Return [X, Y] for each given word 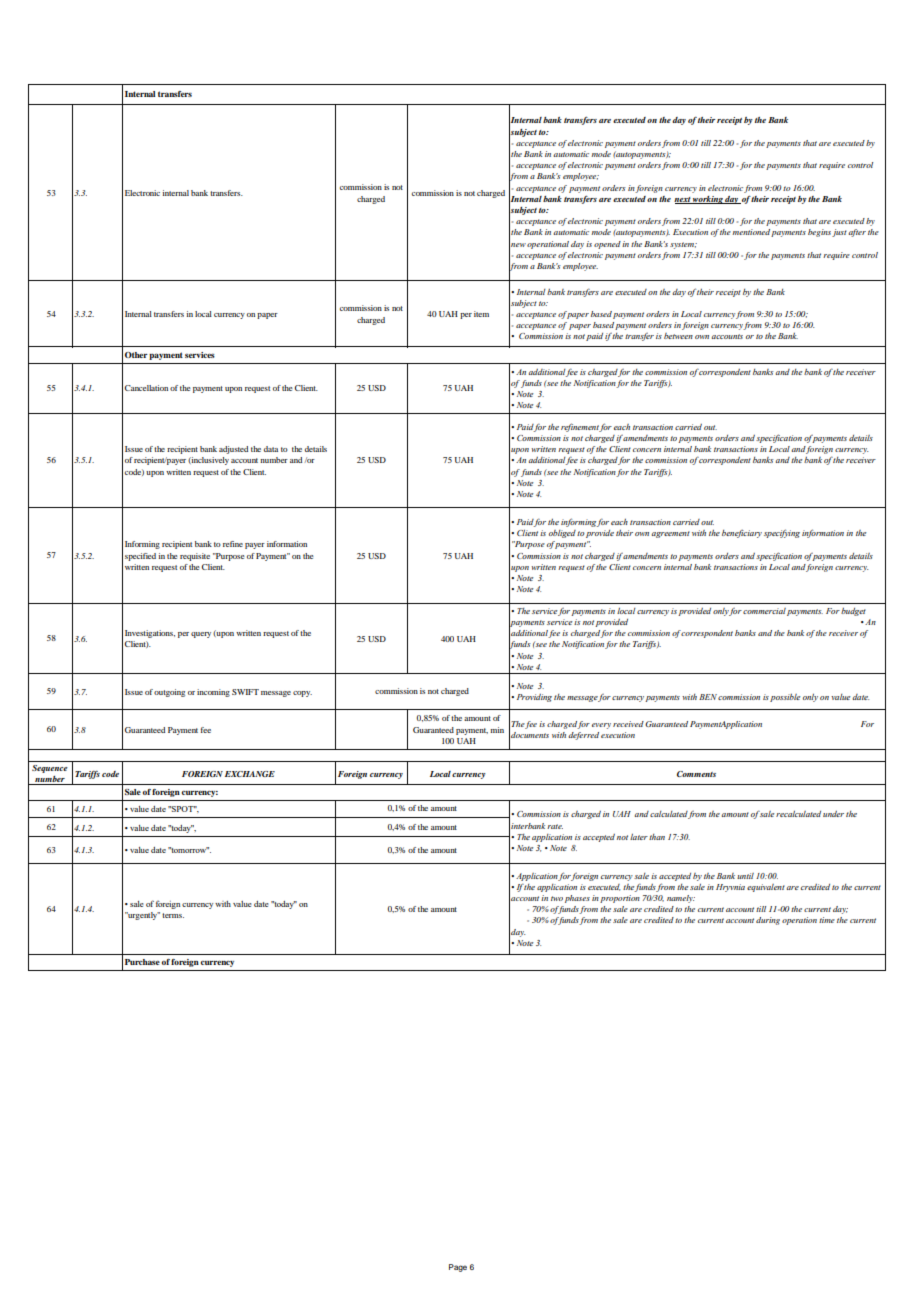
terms [173, 915]
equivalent [766, 888]
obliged [562, 534]
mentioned [751, 232]
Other [136, 355]
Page [458, 1268]
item [481, 314]
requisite [195, 557]
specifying [782, 533]
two [557, 898]
